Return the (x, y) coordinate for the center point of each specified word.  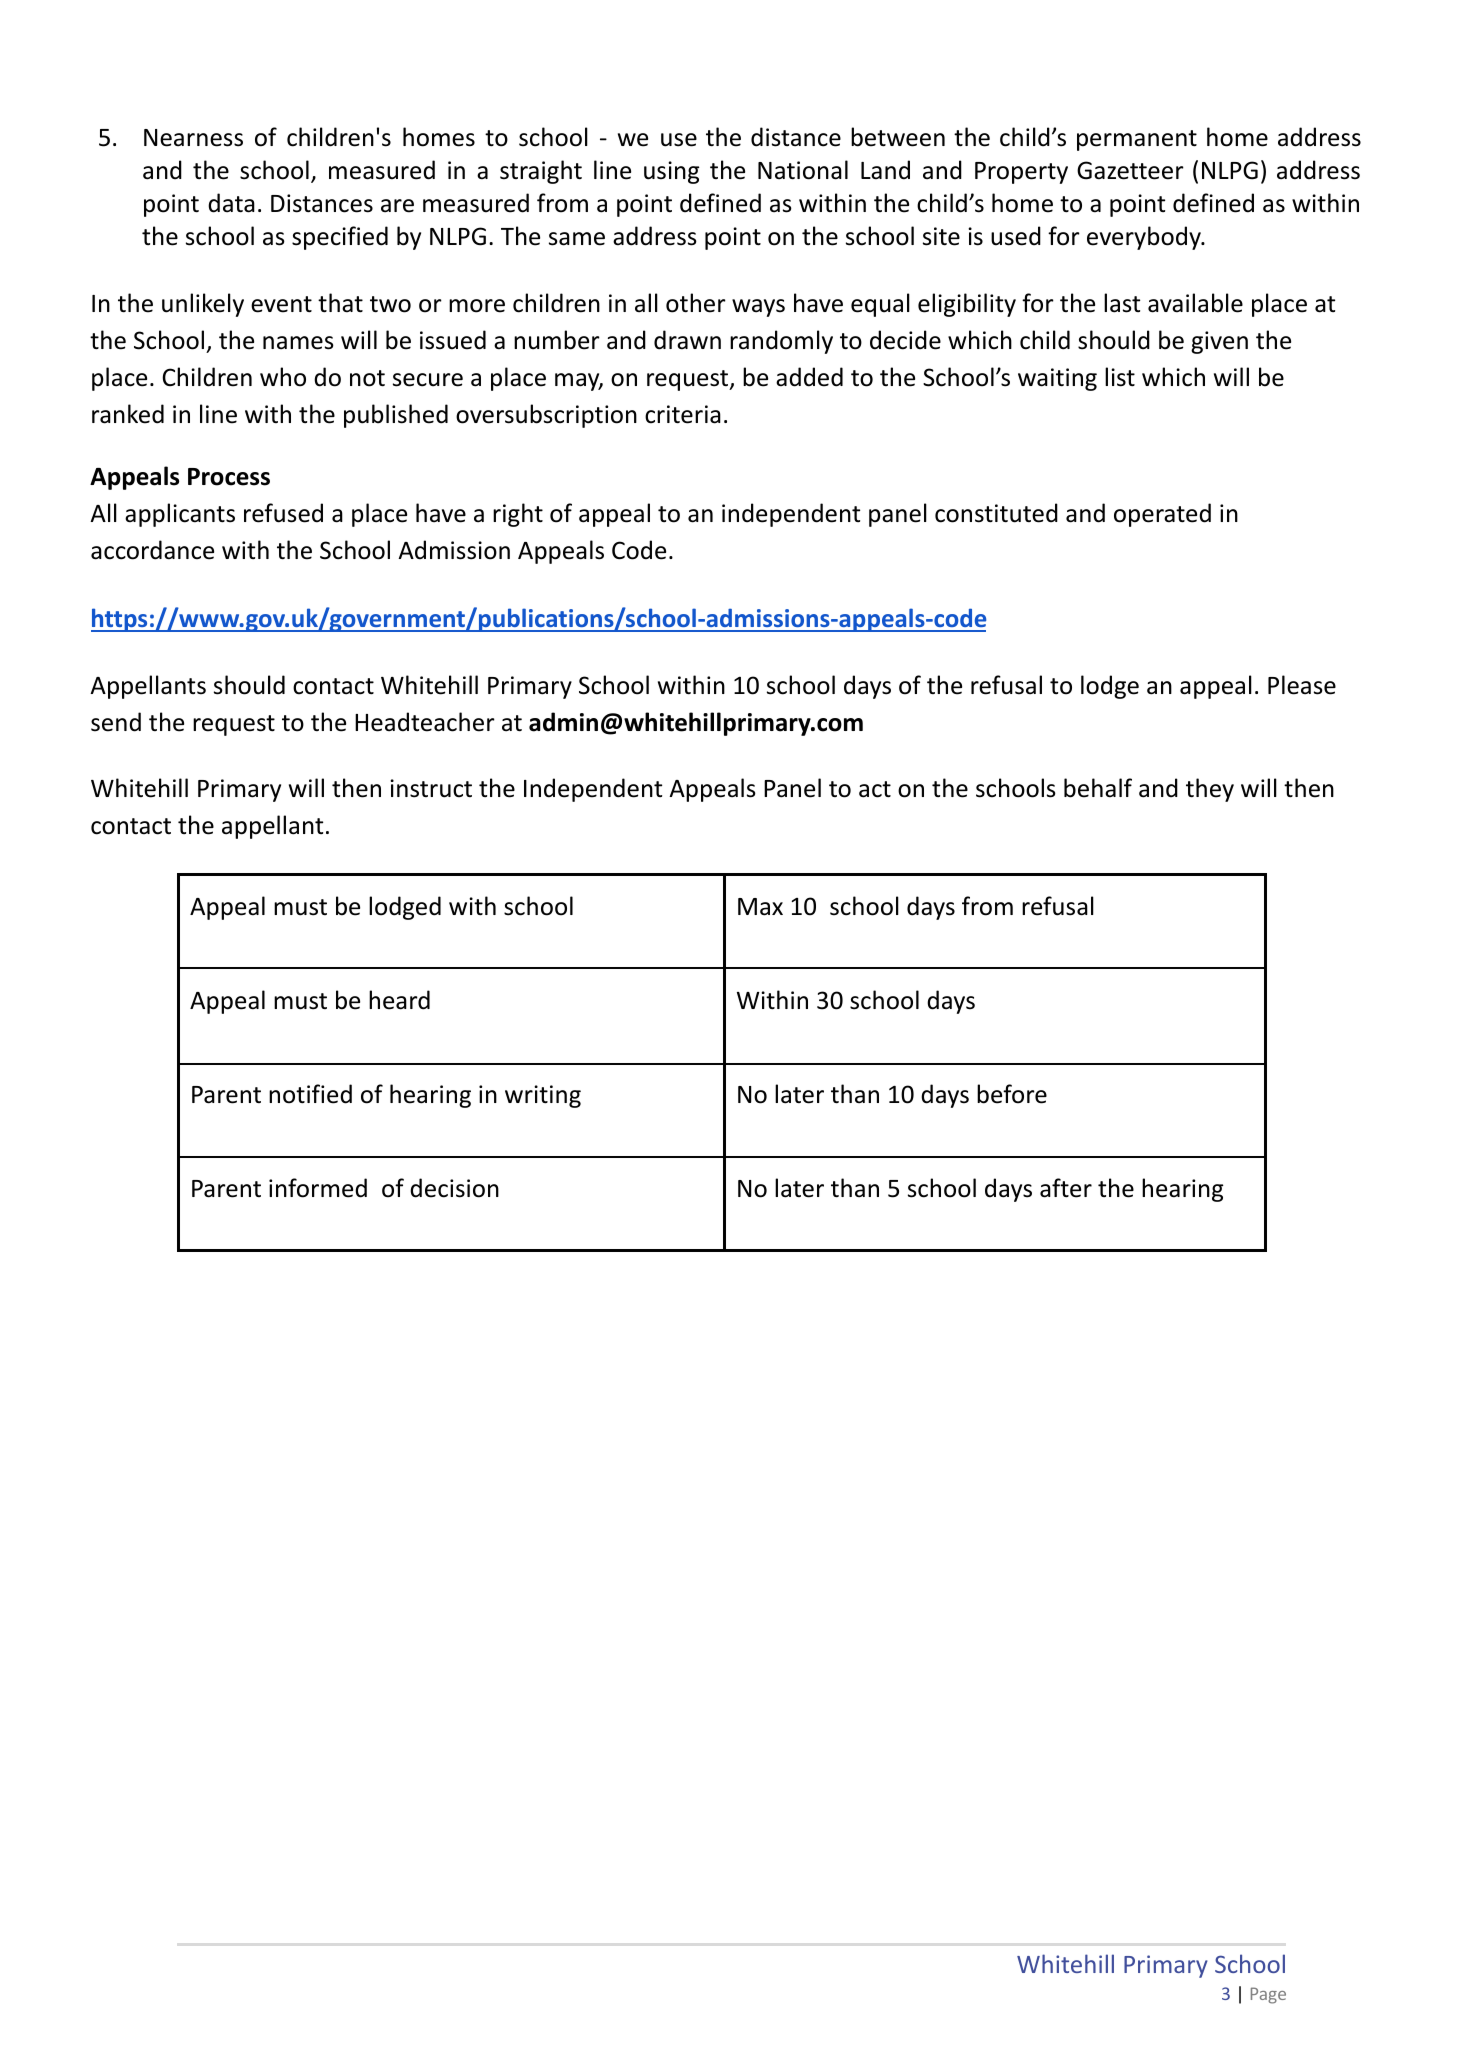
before (1012, 1094)
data (231, 203)
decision (454, 1188)
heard (399, 1000)
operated (1162, 515)
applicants (180, 515)
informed (318, 1188)
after (1066, 1188)
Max (760, 907)
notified (310, 1094)
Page (1268, 1995)
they (1210, 790)
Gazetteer (1130, 170)
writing (543, 1096)
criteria (683, 414)
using (671, 172)
